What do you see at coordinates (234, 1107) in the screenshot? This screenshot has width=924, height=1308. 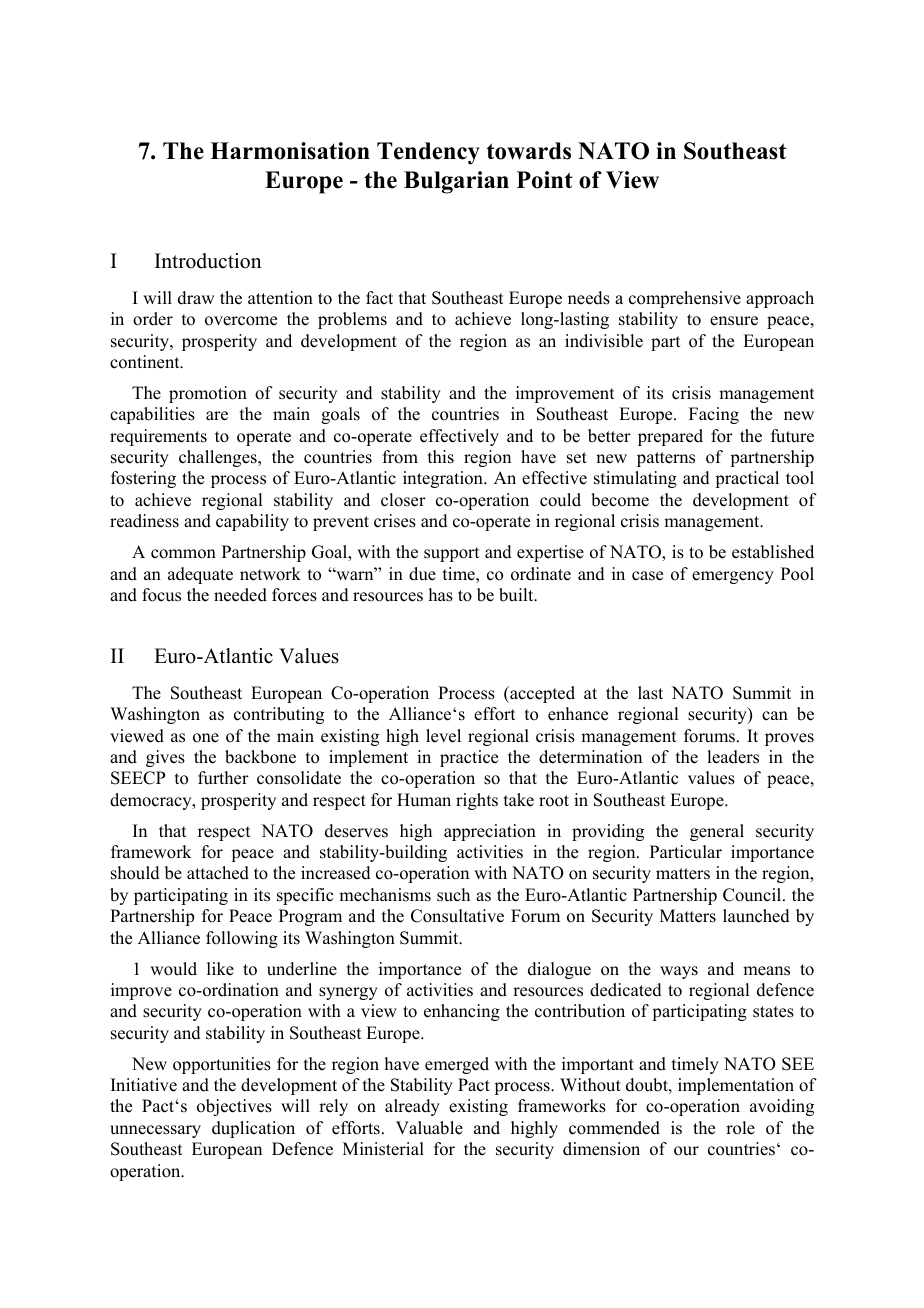 I see `objectives` at bounding box center [234, 1107].
